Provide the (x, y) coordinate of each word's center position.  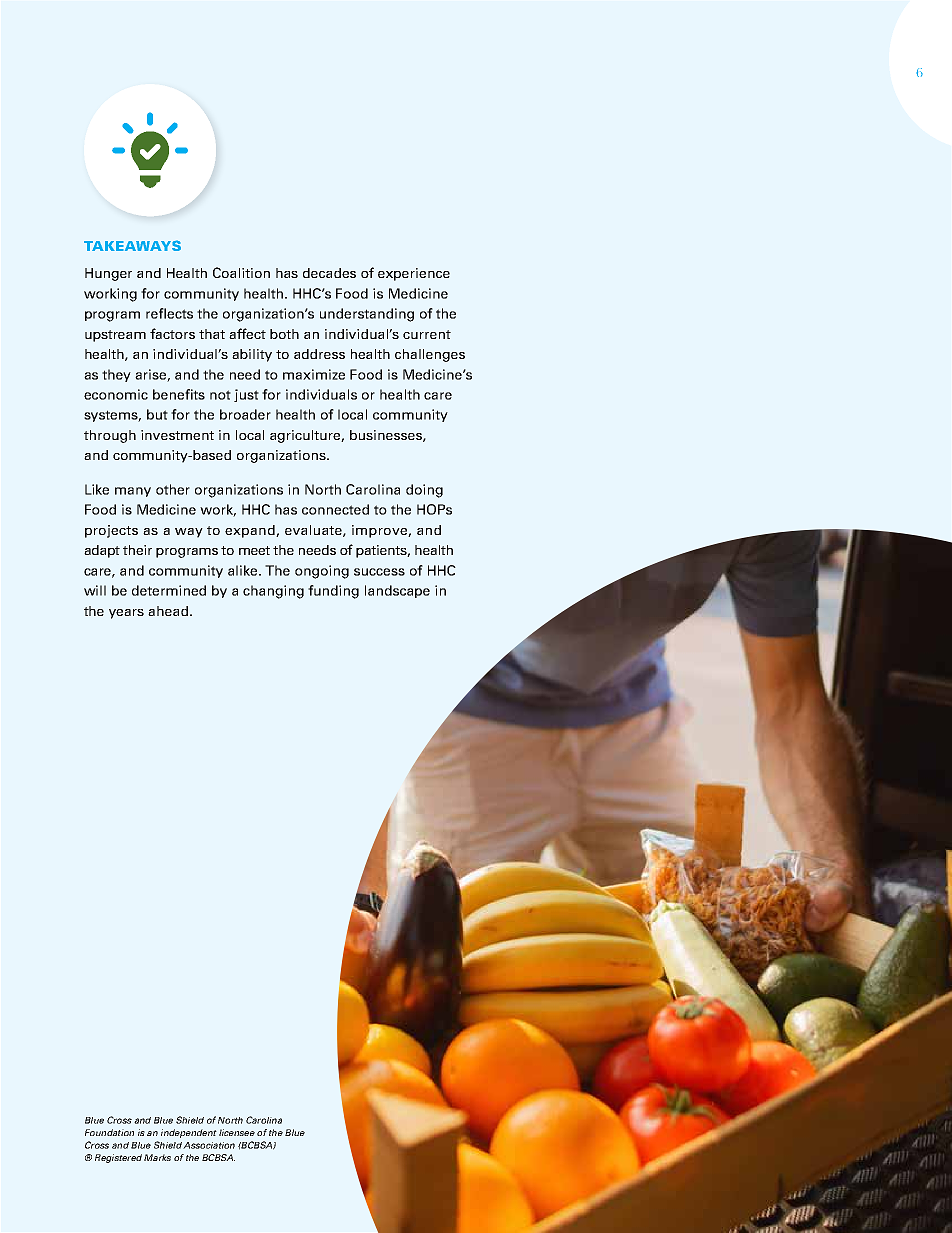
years (126, 614)
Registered (118, 1158)
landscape (397, 591)
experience (414, 274)
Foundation (109, 1132)
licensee (237, 1132)
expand (251, 531)
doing (424, 491)
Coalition (241, 272)
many (133, 492)
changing (273, 592)
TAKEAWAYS (132, 245)
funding (333, 592)
